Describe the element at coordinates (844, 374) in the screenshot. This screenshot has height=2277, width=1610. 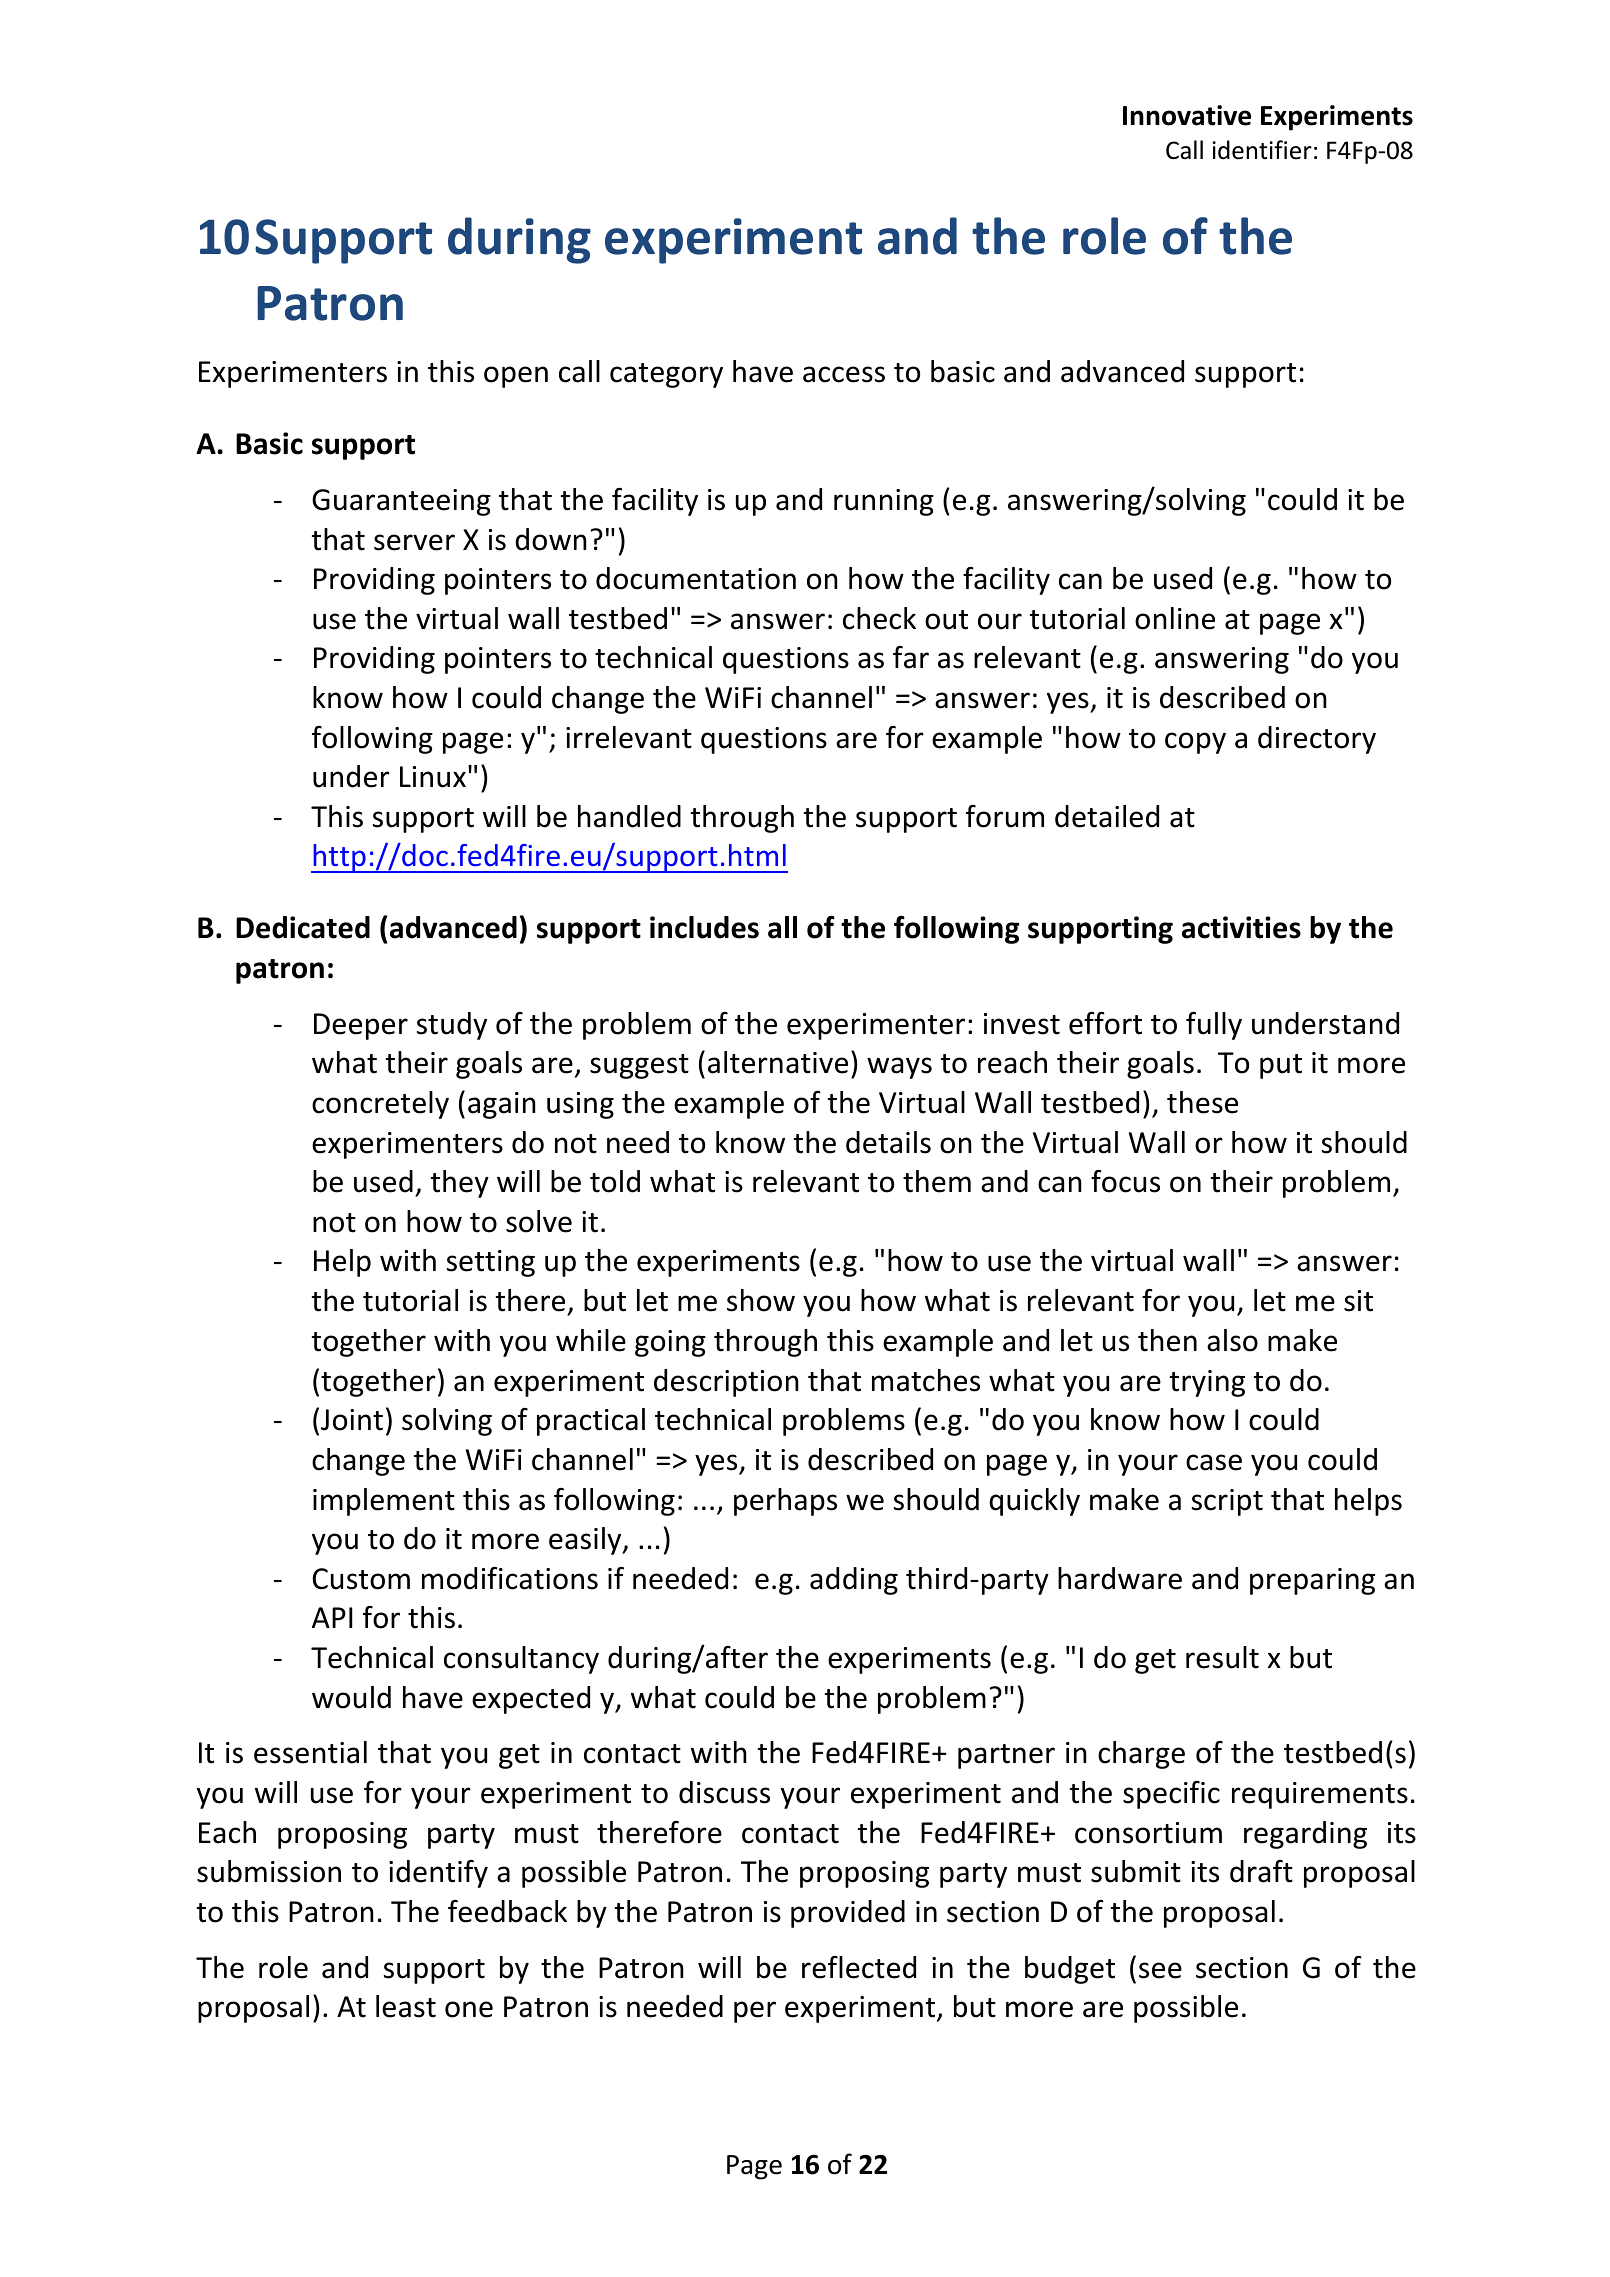
I see `access` at that location.
